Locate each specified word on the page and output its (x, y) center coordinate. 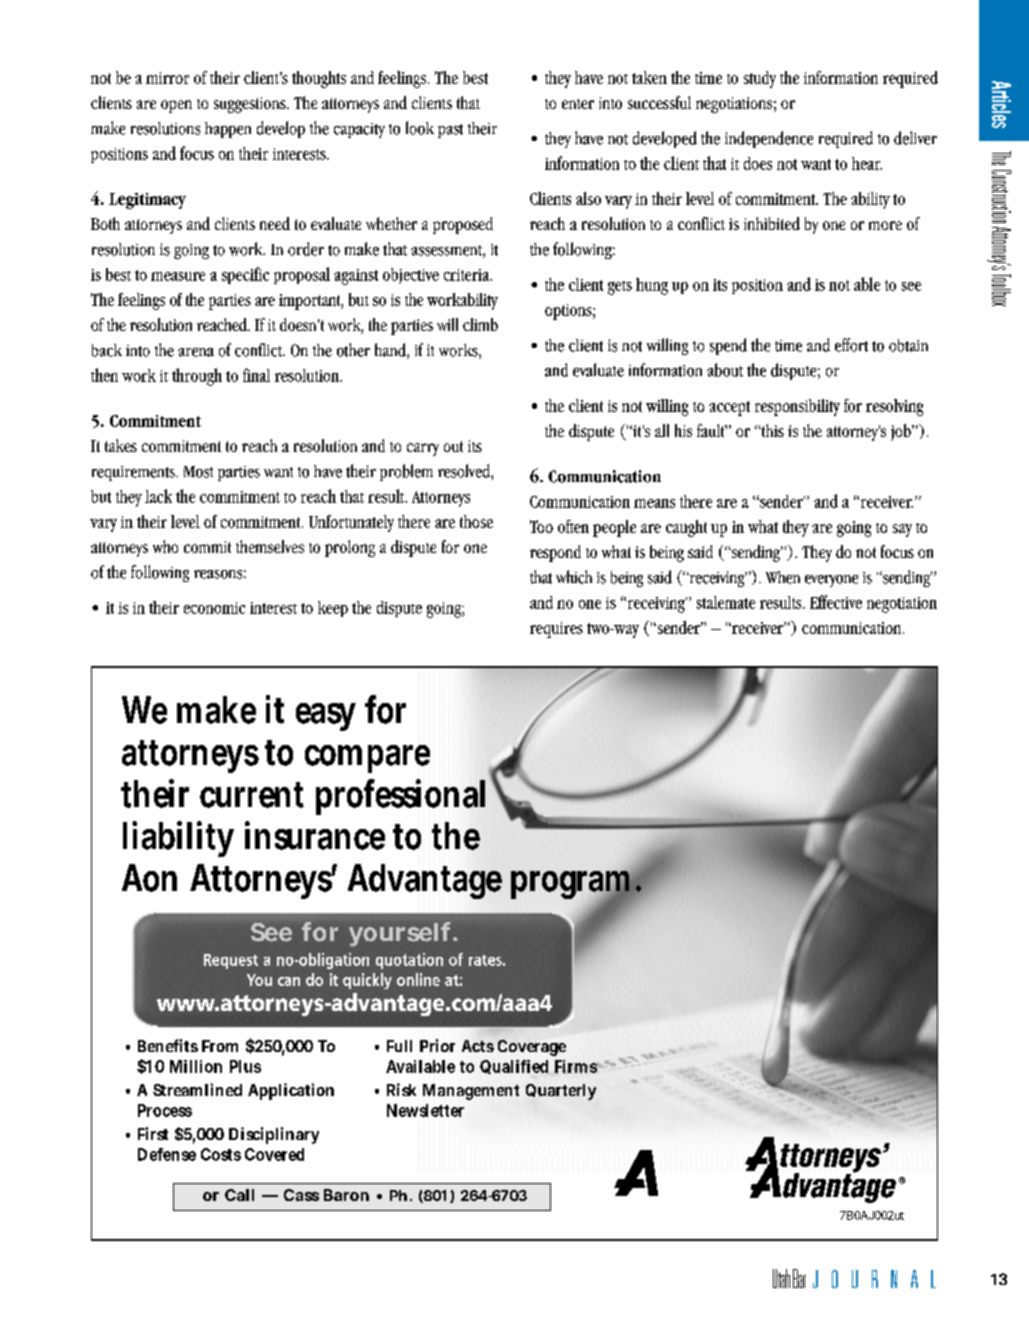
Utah (781, 1278)
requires (556, 630)
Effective (836, 602)
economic (214, 608)
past (450, 131)
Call (239, 1195)
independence (769, 139)
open (176, 106)
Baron (346, 1195)
